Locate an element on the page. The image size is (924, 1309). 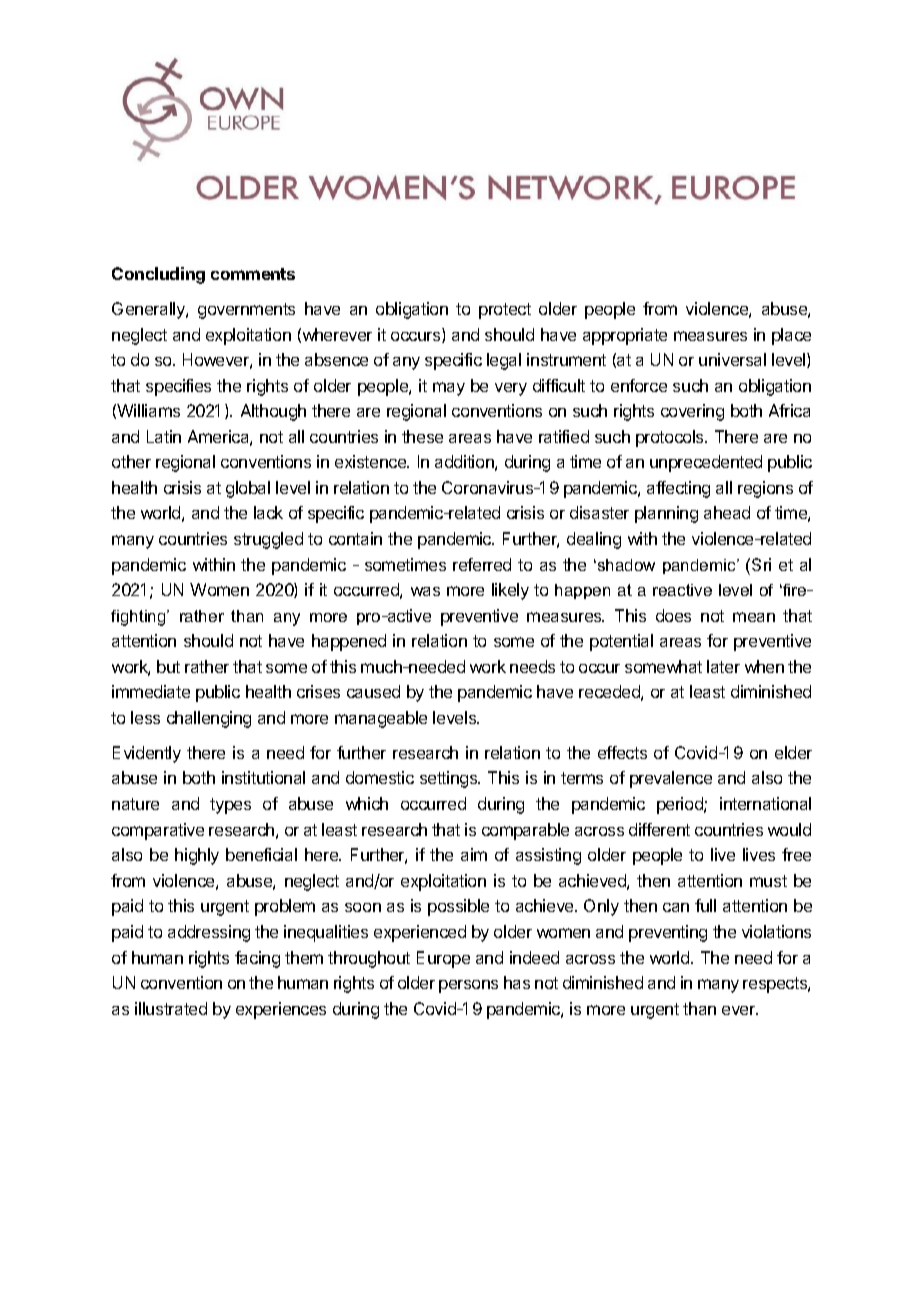
settings is located at coordinates (450, 779).
